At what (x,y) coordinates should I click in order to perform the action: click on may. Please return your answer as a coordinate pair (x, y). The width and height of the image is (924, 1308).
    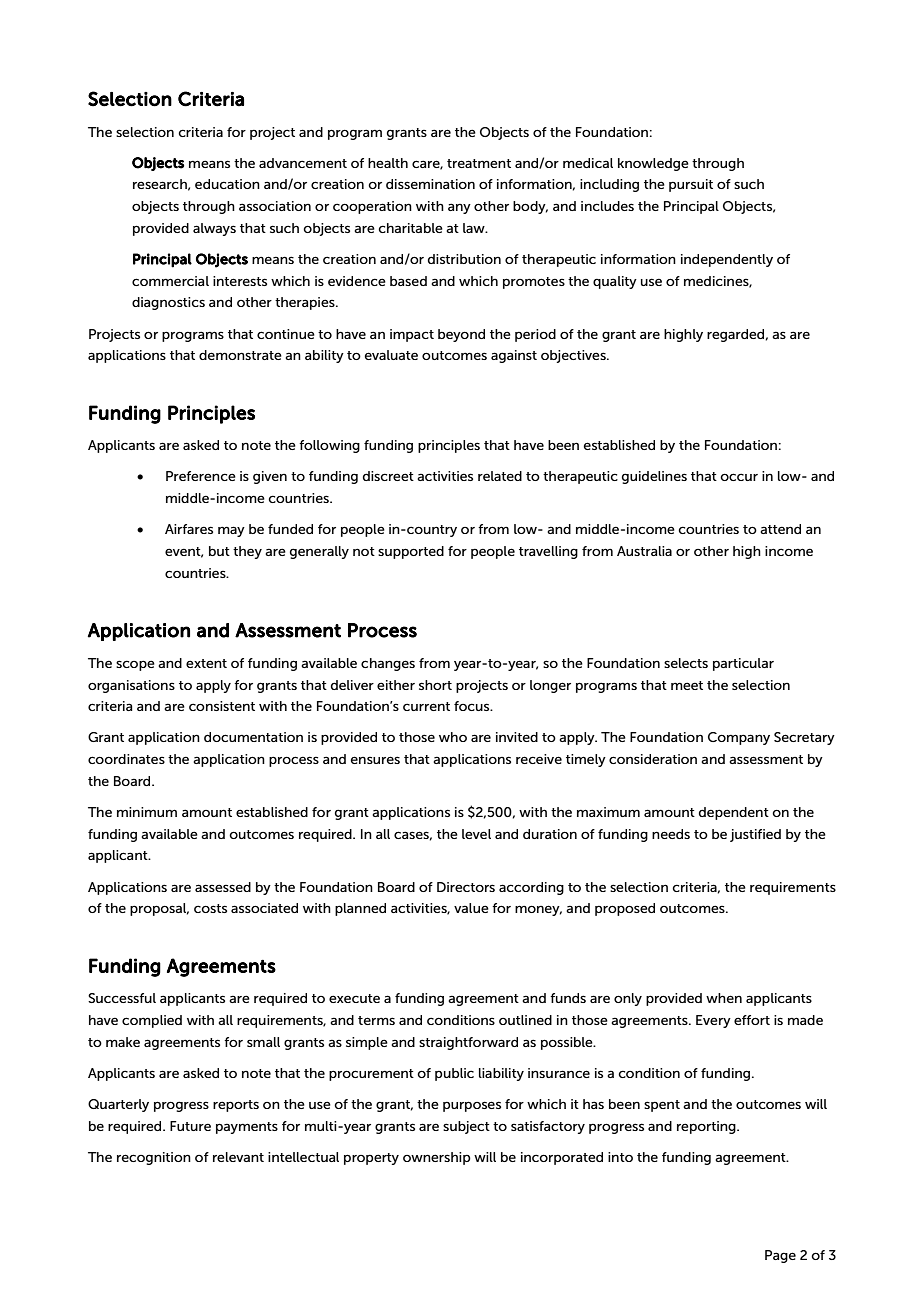
    Looking at the image, I should click on (231, 531).
